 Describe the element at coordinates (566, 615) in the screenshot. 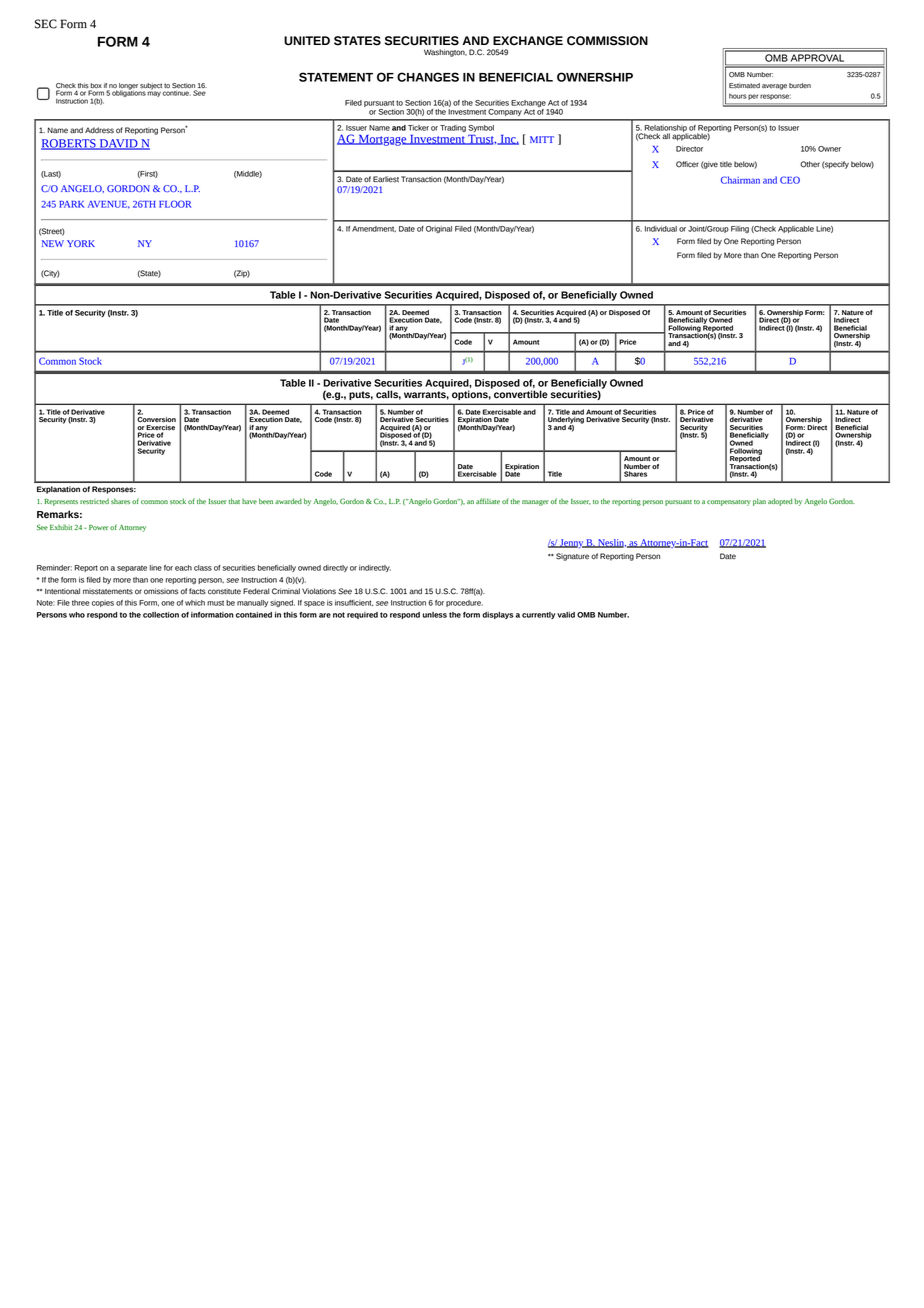

I see `valid` at that location.
